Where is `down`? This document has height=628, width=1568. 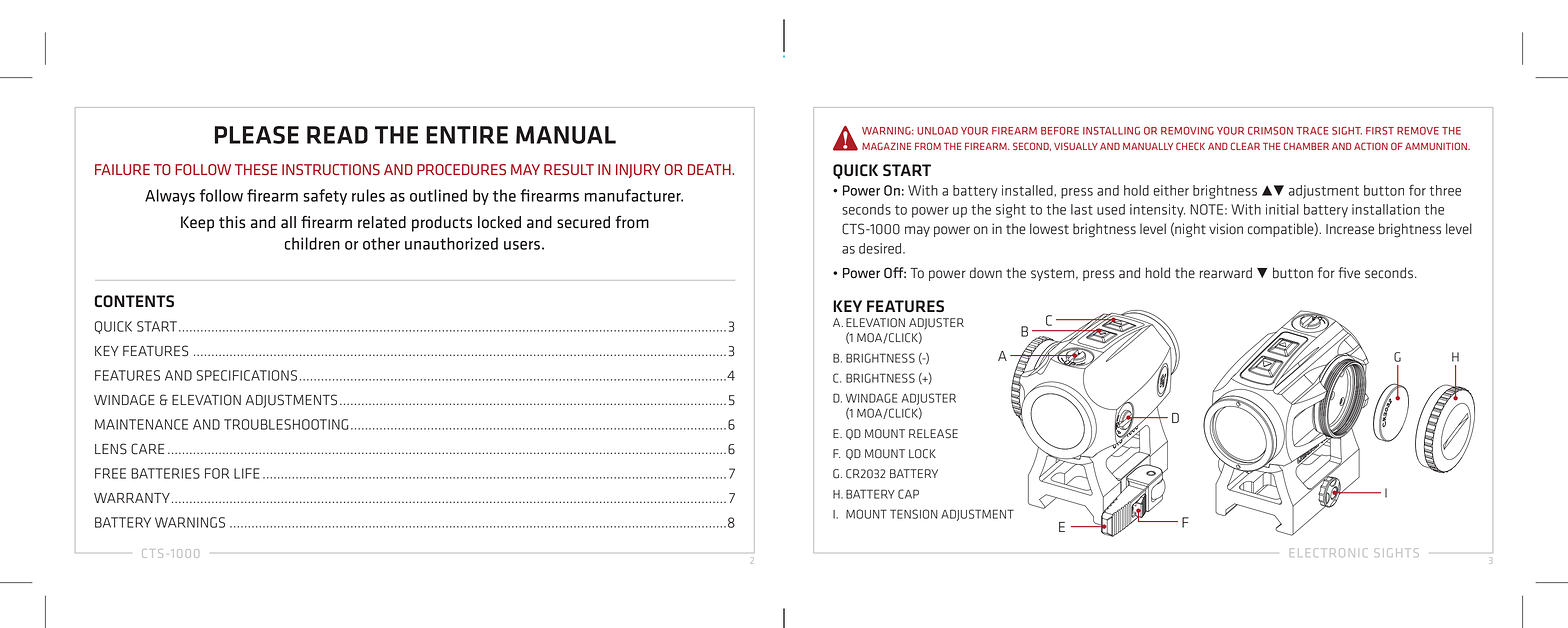
down is located at coordinates (986, 273).
